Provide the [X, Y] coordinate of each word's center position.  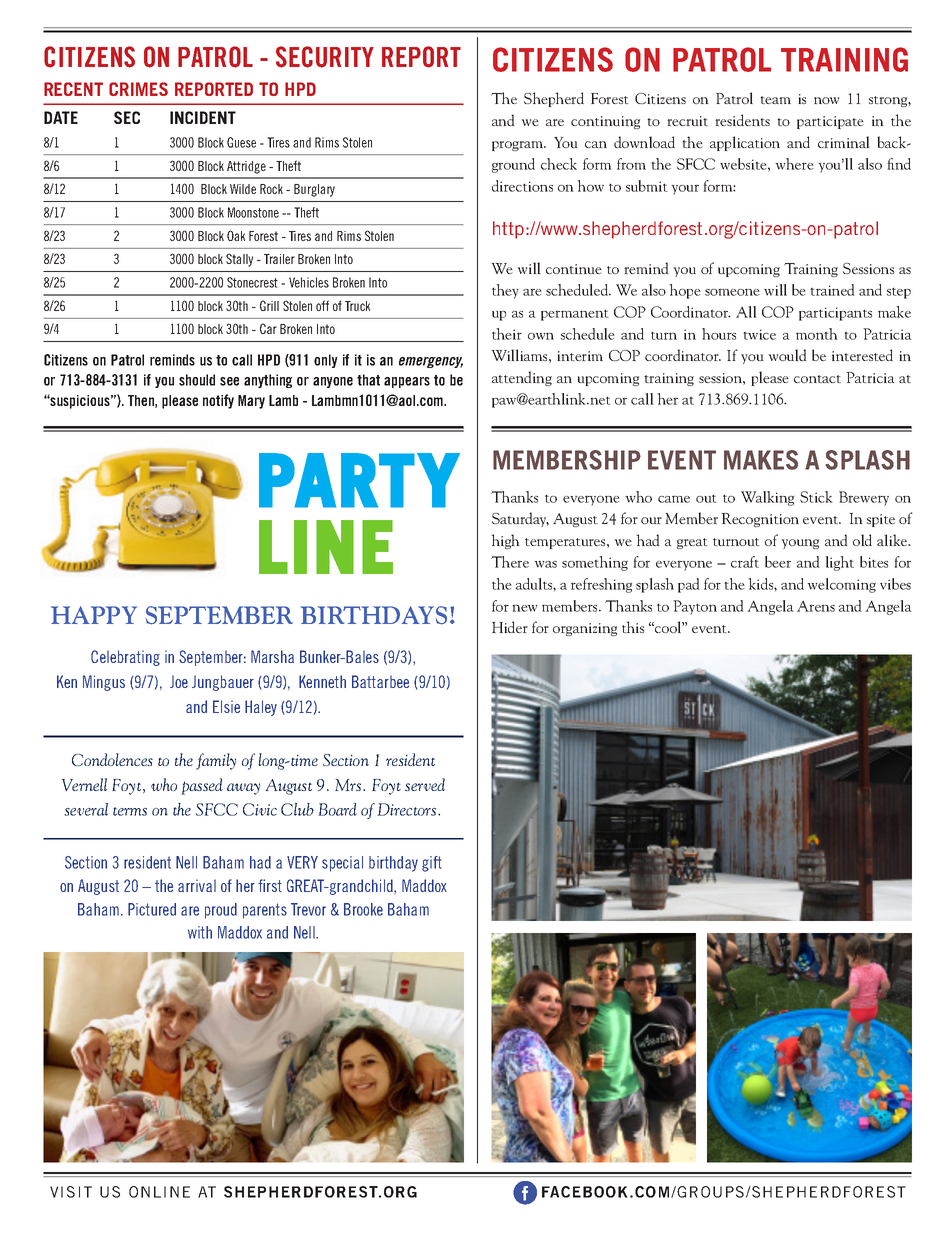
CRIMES [138, 89]
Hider [510, 627]
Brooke [363, 909]
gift [432, 864]
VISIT [71, 1192]
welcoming [841, 585]
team [775, 100]
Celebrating [125, 658]
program [519, 146]
